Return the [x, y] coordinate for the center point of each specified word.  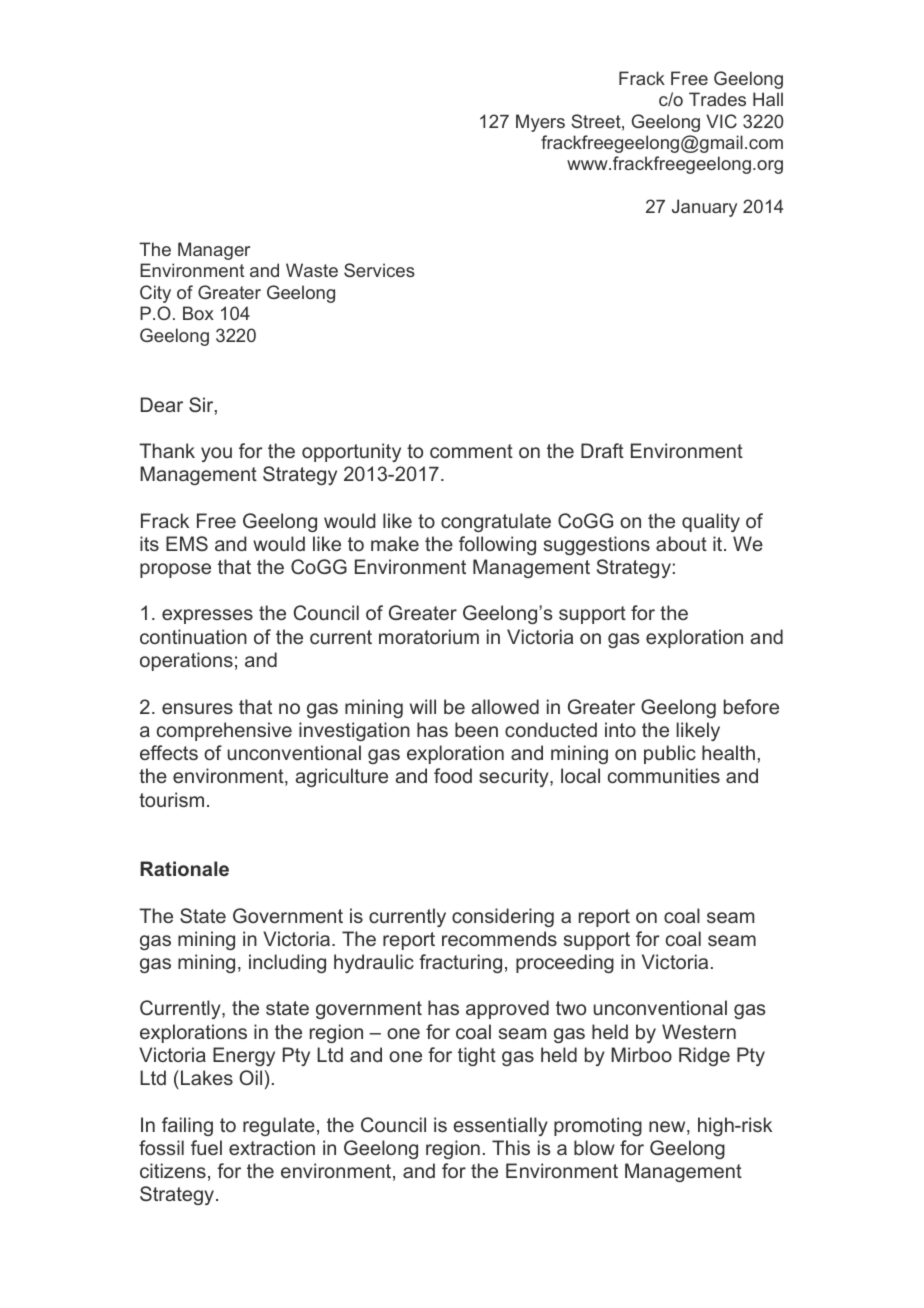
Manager [214, 251]
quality [711, 522]
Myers [540, 123]
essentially [500, 1126]
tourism [171, 799]
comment [471, 451]
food [453, 775]
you [216, 454]
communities [664, 775]
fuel [206, 1147]
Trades [717, 99]
